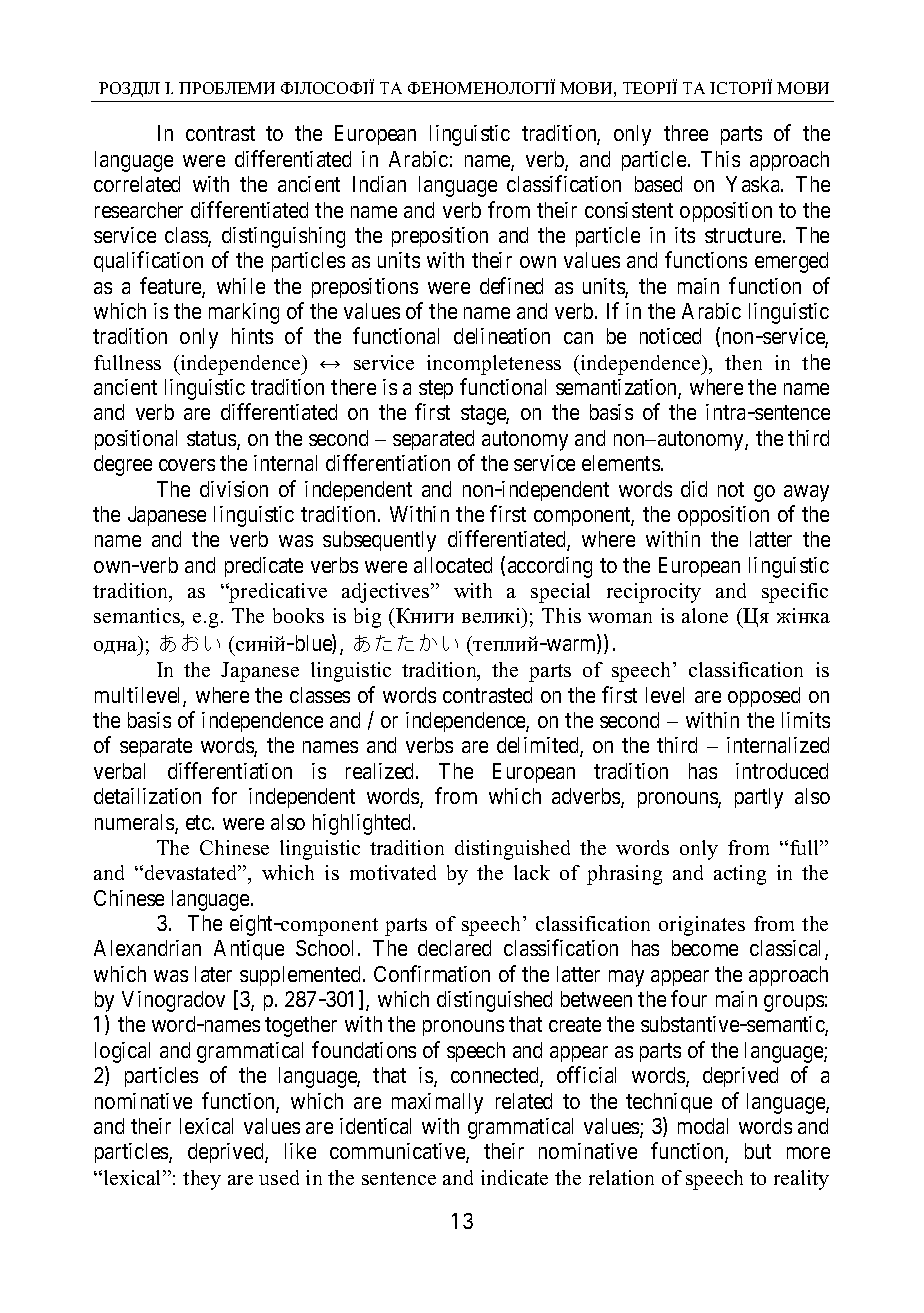 Image resolution: width=924 pixels, height=1313 pixels. Describe the element at coordinates (514, 1177) in the page. I see `indicate` at that location.
